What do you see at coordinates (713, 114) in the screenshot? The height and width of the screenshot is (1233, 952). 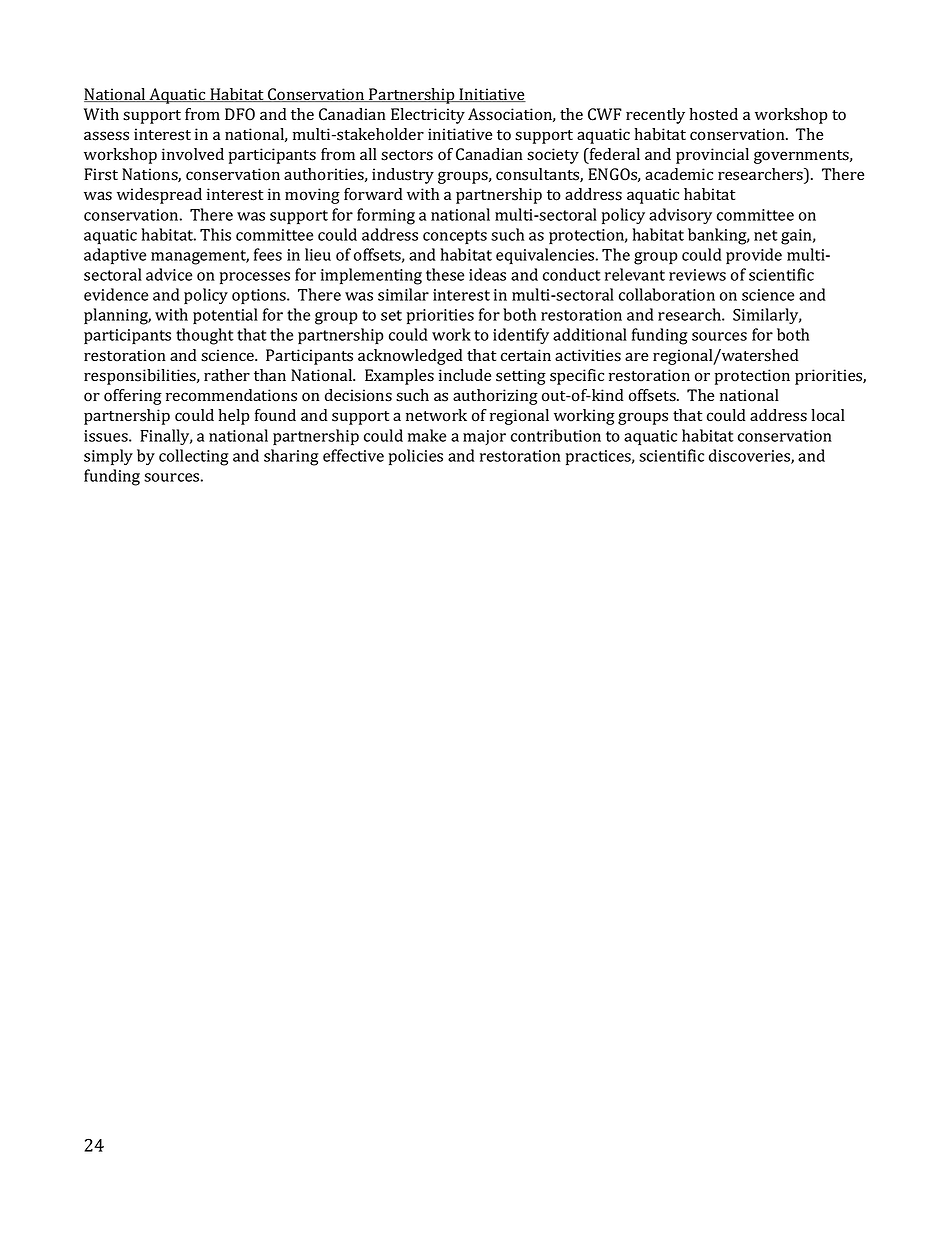 I see `hosted` at bounding box center [713, 114].
